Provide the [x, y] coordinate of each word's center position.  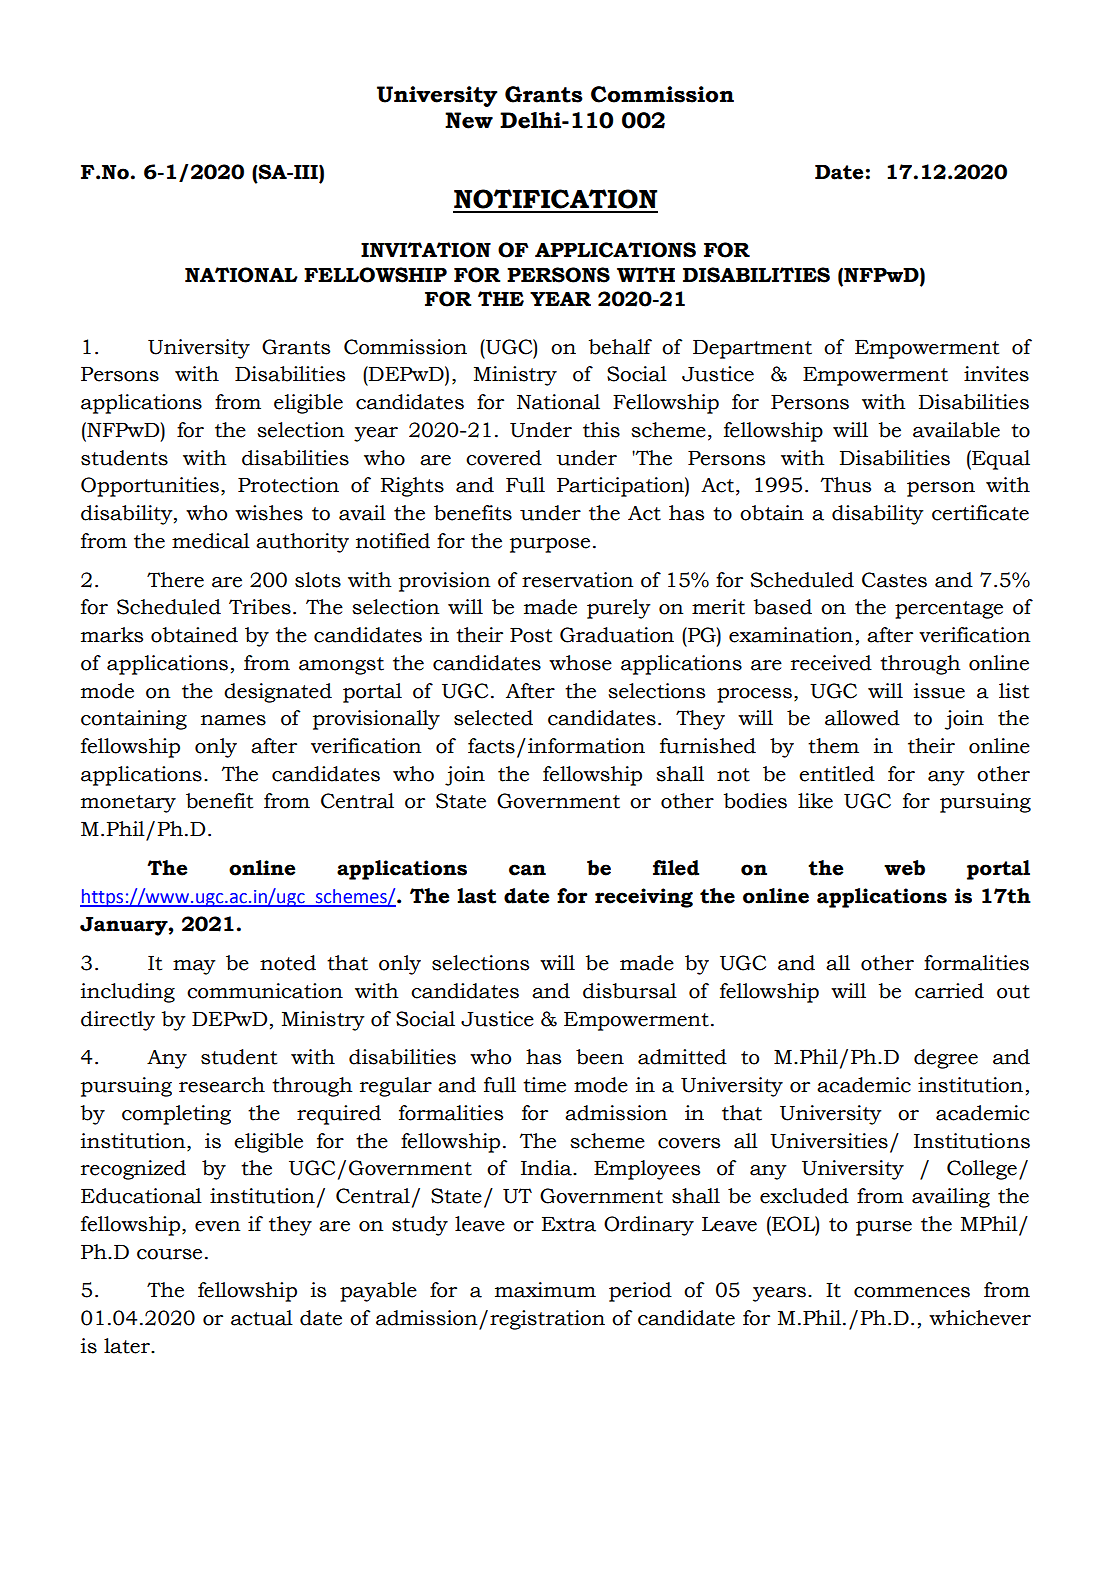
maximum [545, 1290]
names [233, 720]
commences [912, 1292]
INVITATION [426, 250]
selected [493, 718]
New [469, 120]
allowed [862, 718]
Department [752, 349]
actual [262, 1318]
